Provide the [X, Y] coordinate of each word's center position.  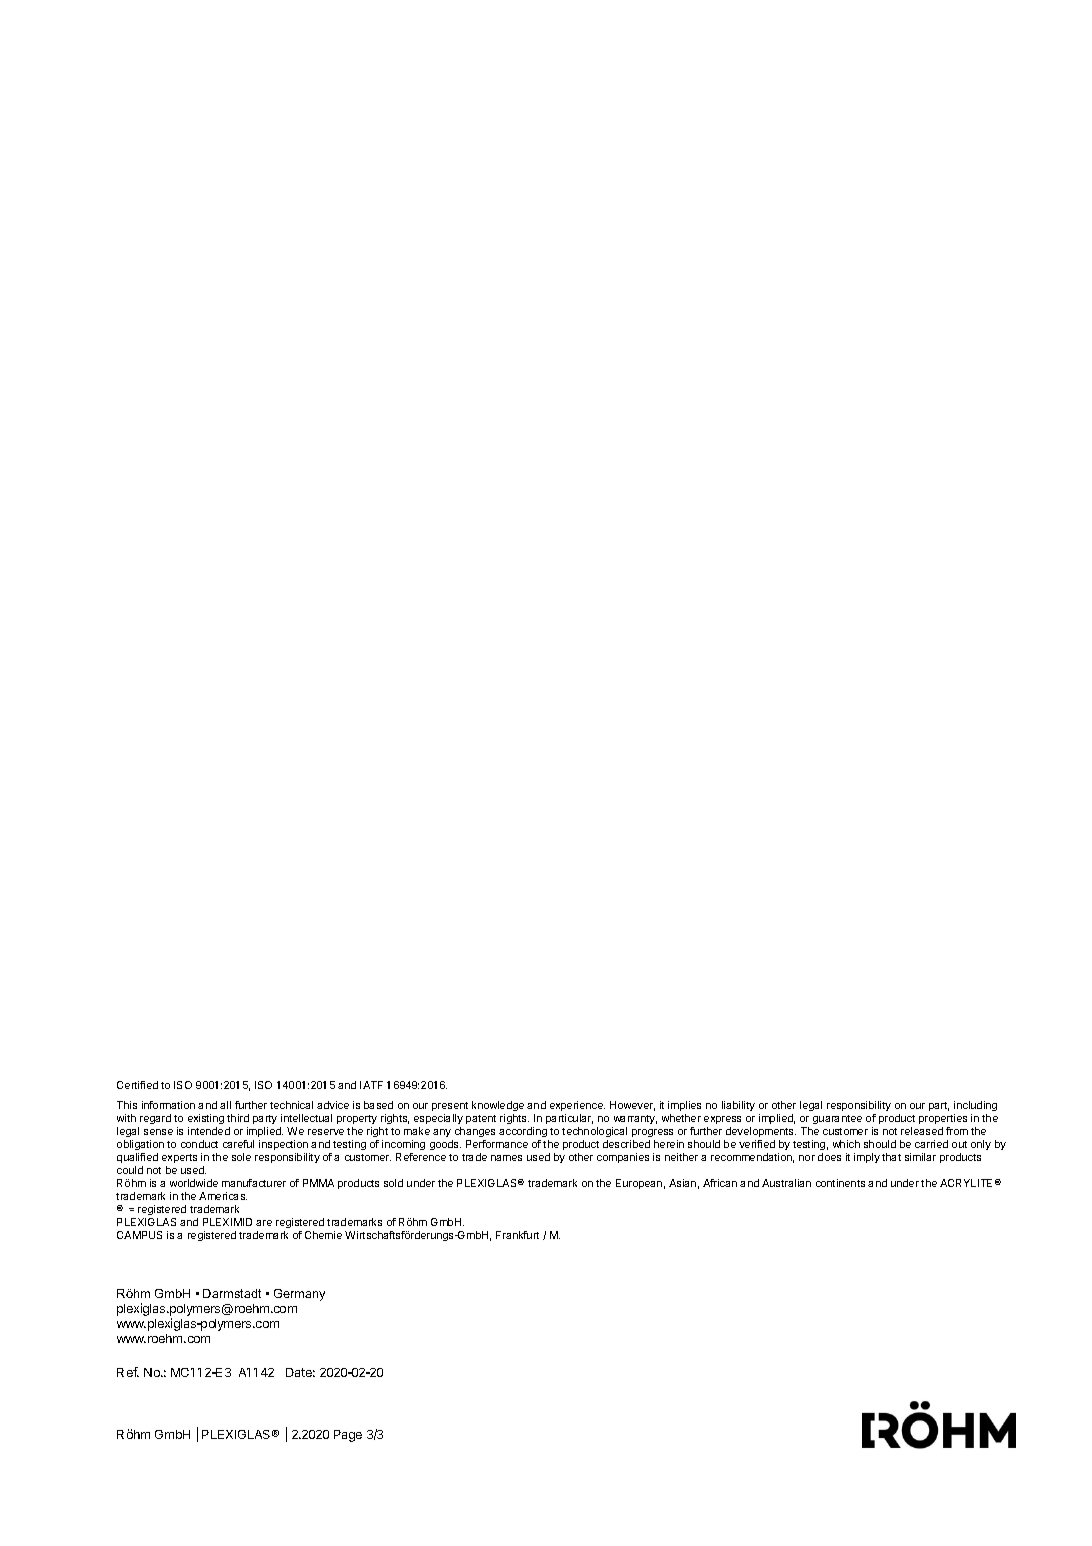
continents [840, 1183]
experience [577, 1108]
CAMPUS [139, 1235]
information [168, 1105]
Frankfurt [517, 1235]
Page [348, 1436]
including [975, 1108]
